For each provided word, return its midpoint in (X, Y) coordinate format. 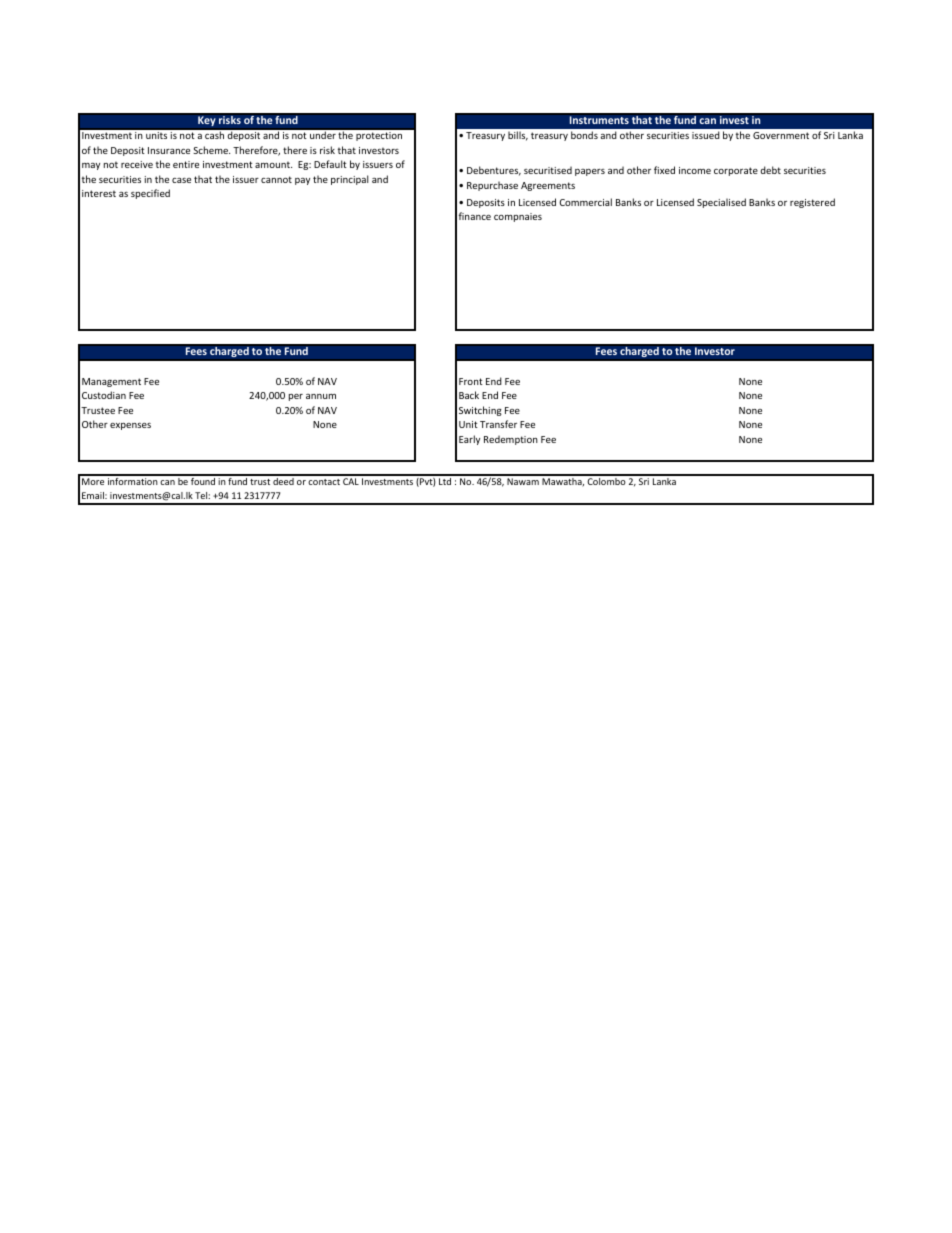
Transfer (498, 424)
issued (706, 135)
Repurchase (492, 186)
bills (518, 136)
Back (469, 395)
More (93, 481)
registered (812, 203)
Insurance (169, 150)
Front (471, 381)
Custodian (104, 395)
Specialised (721, 203)
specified (150, 194)
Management (111, 382)
